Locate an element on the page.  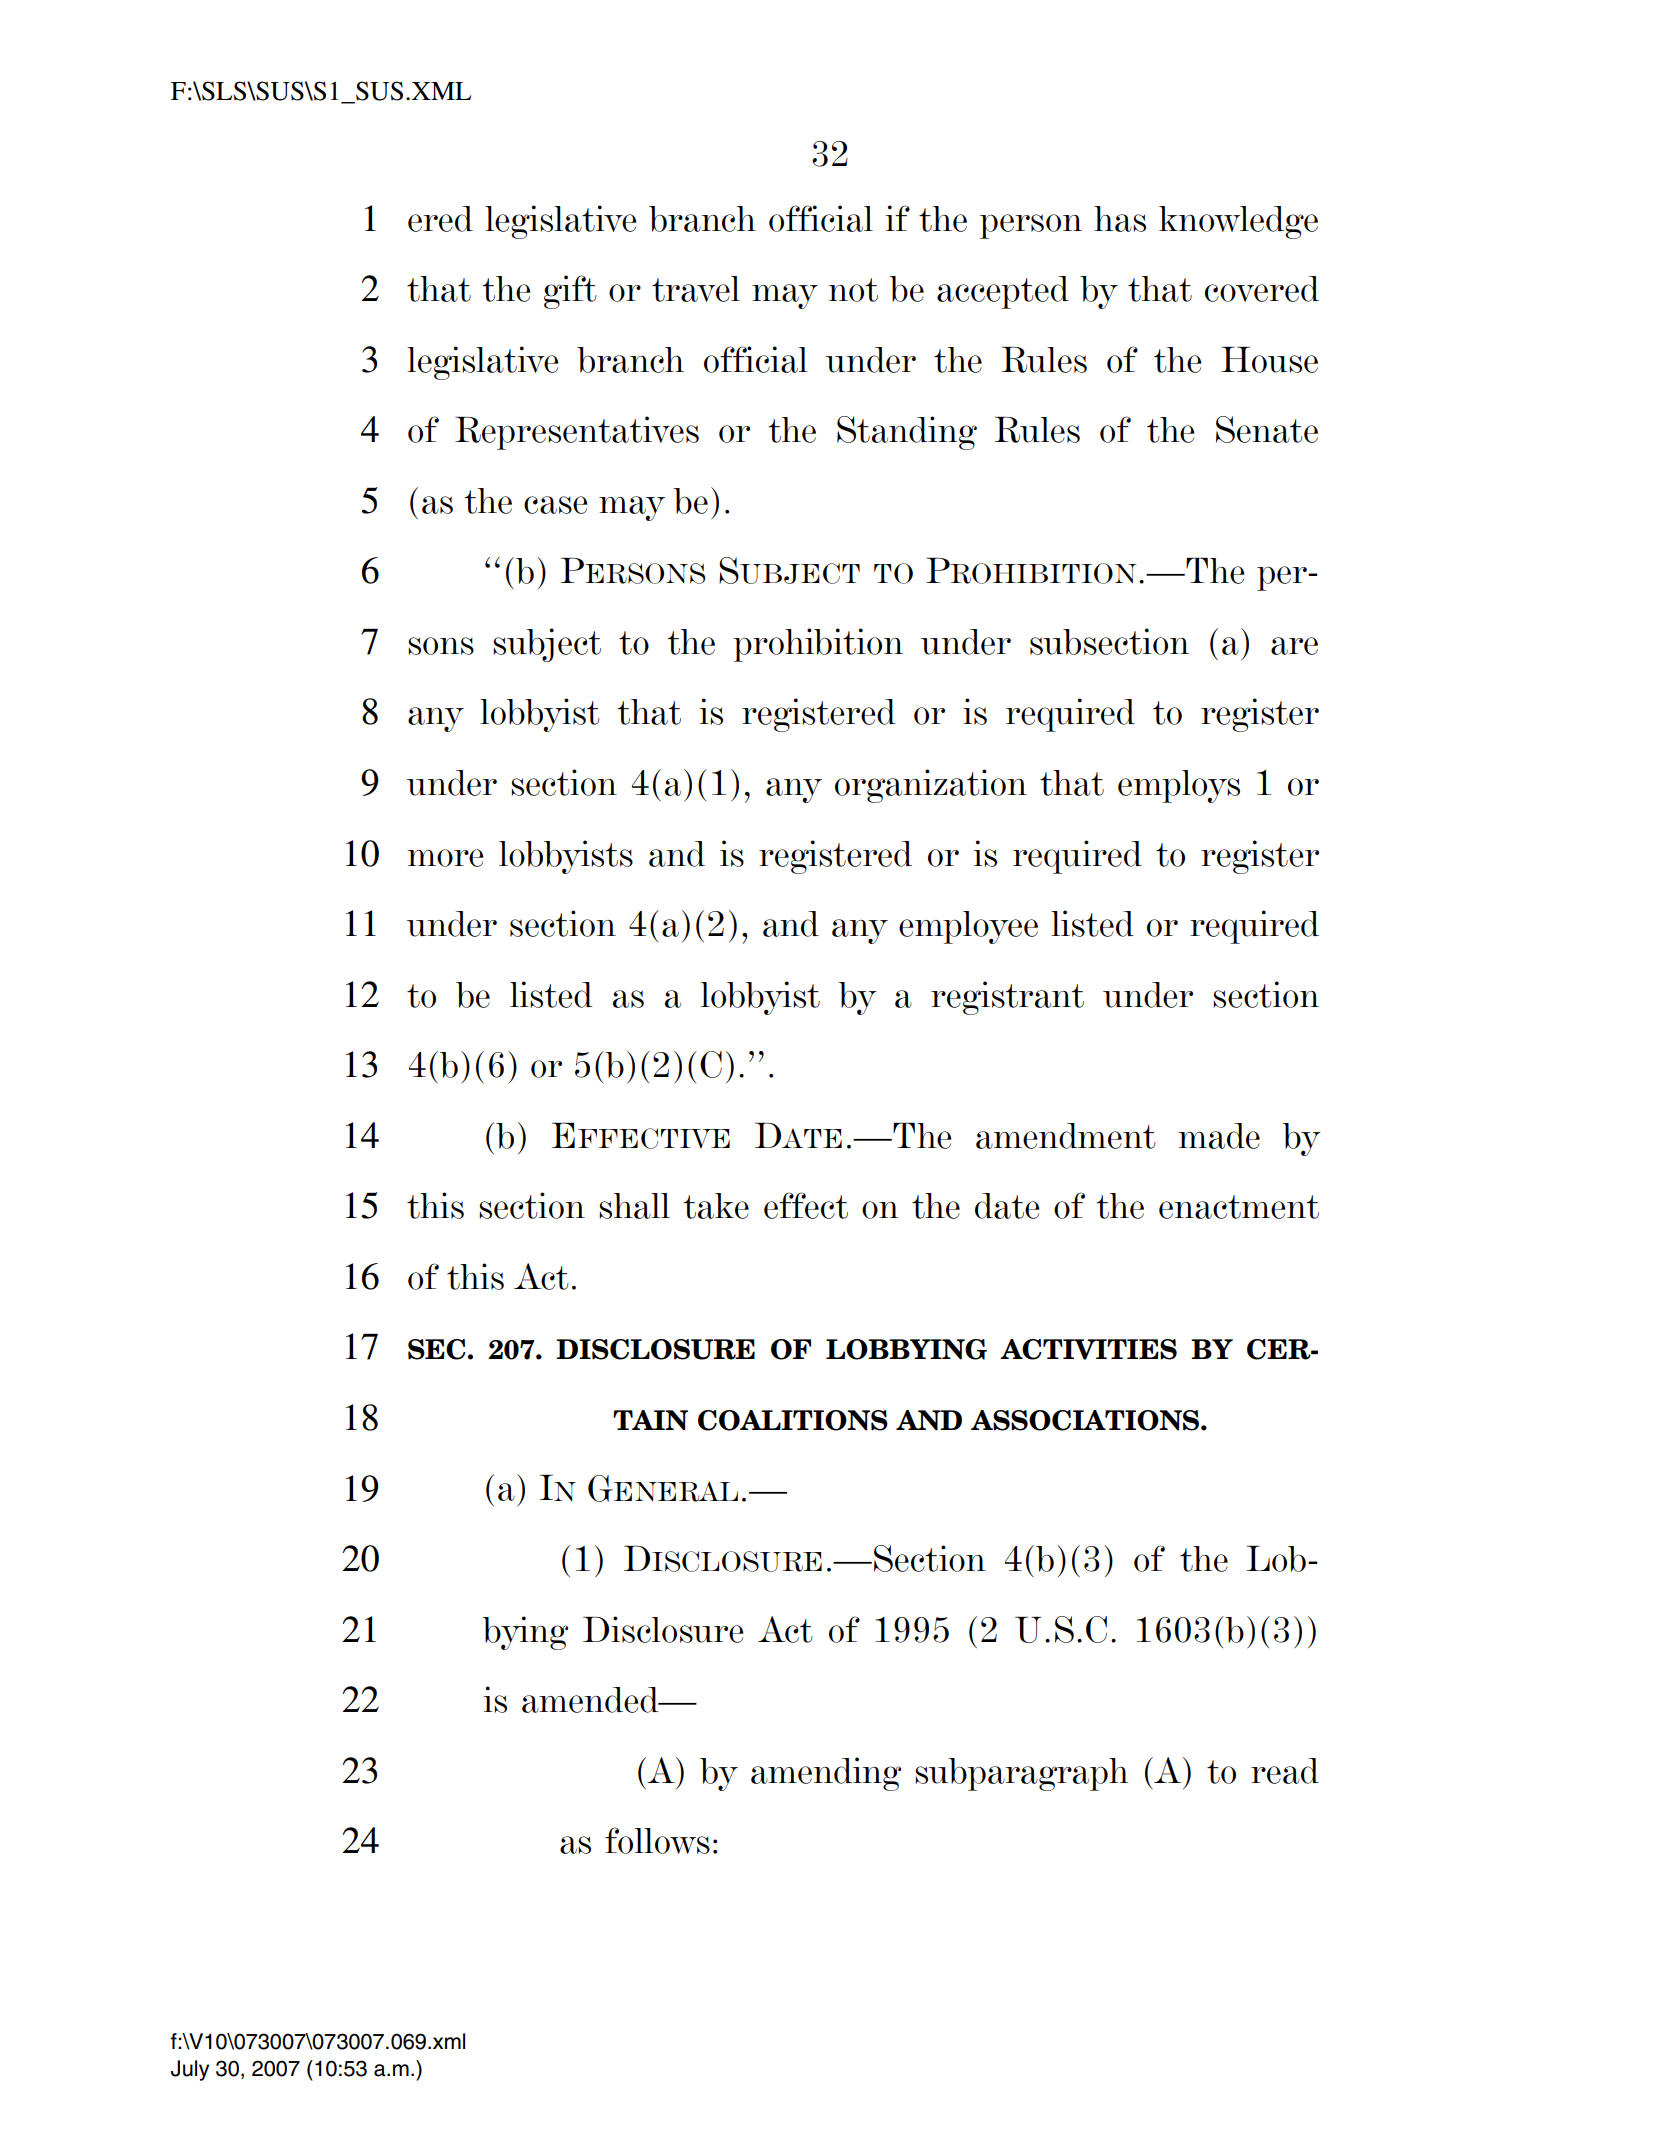
made is located at coordinates (1219, 1136).
